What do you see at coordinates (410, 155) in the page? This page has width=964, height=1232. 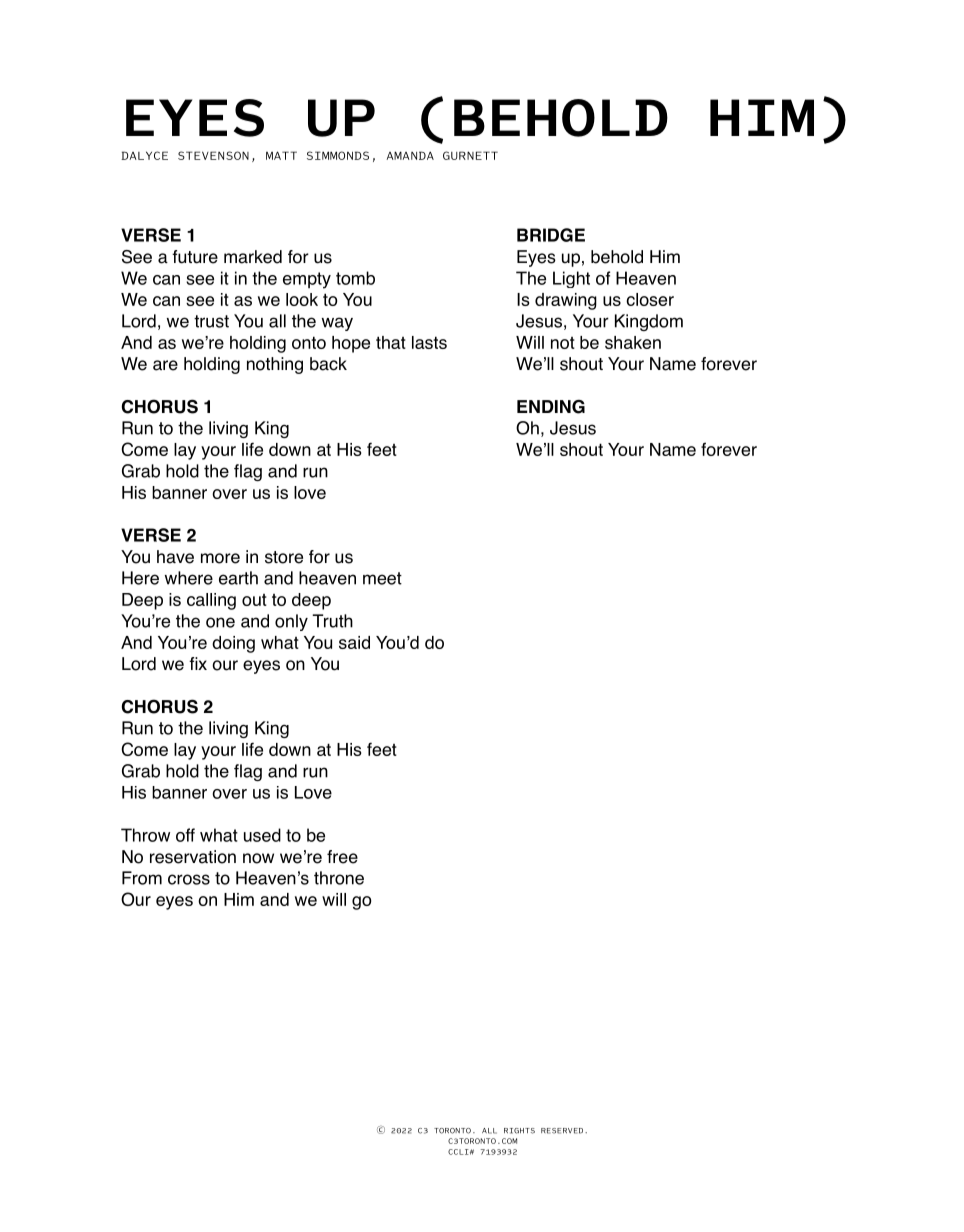 I see `AMANDA` at bounding box center [410, 155].
